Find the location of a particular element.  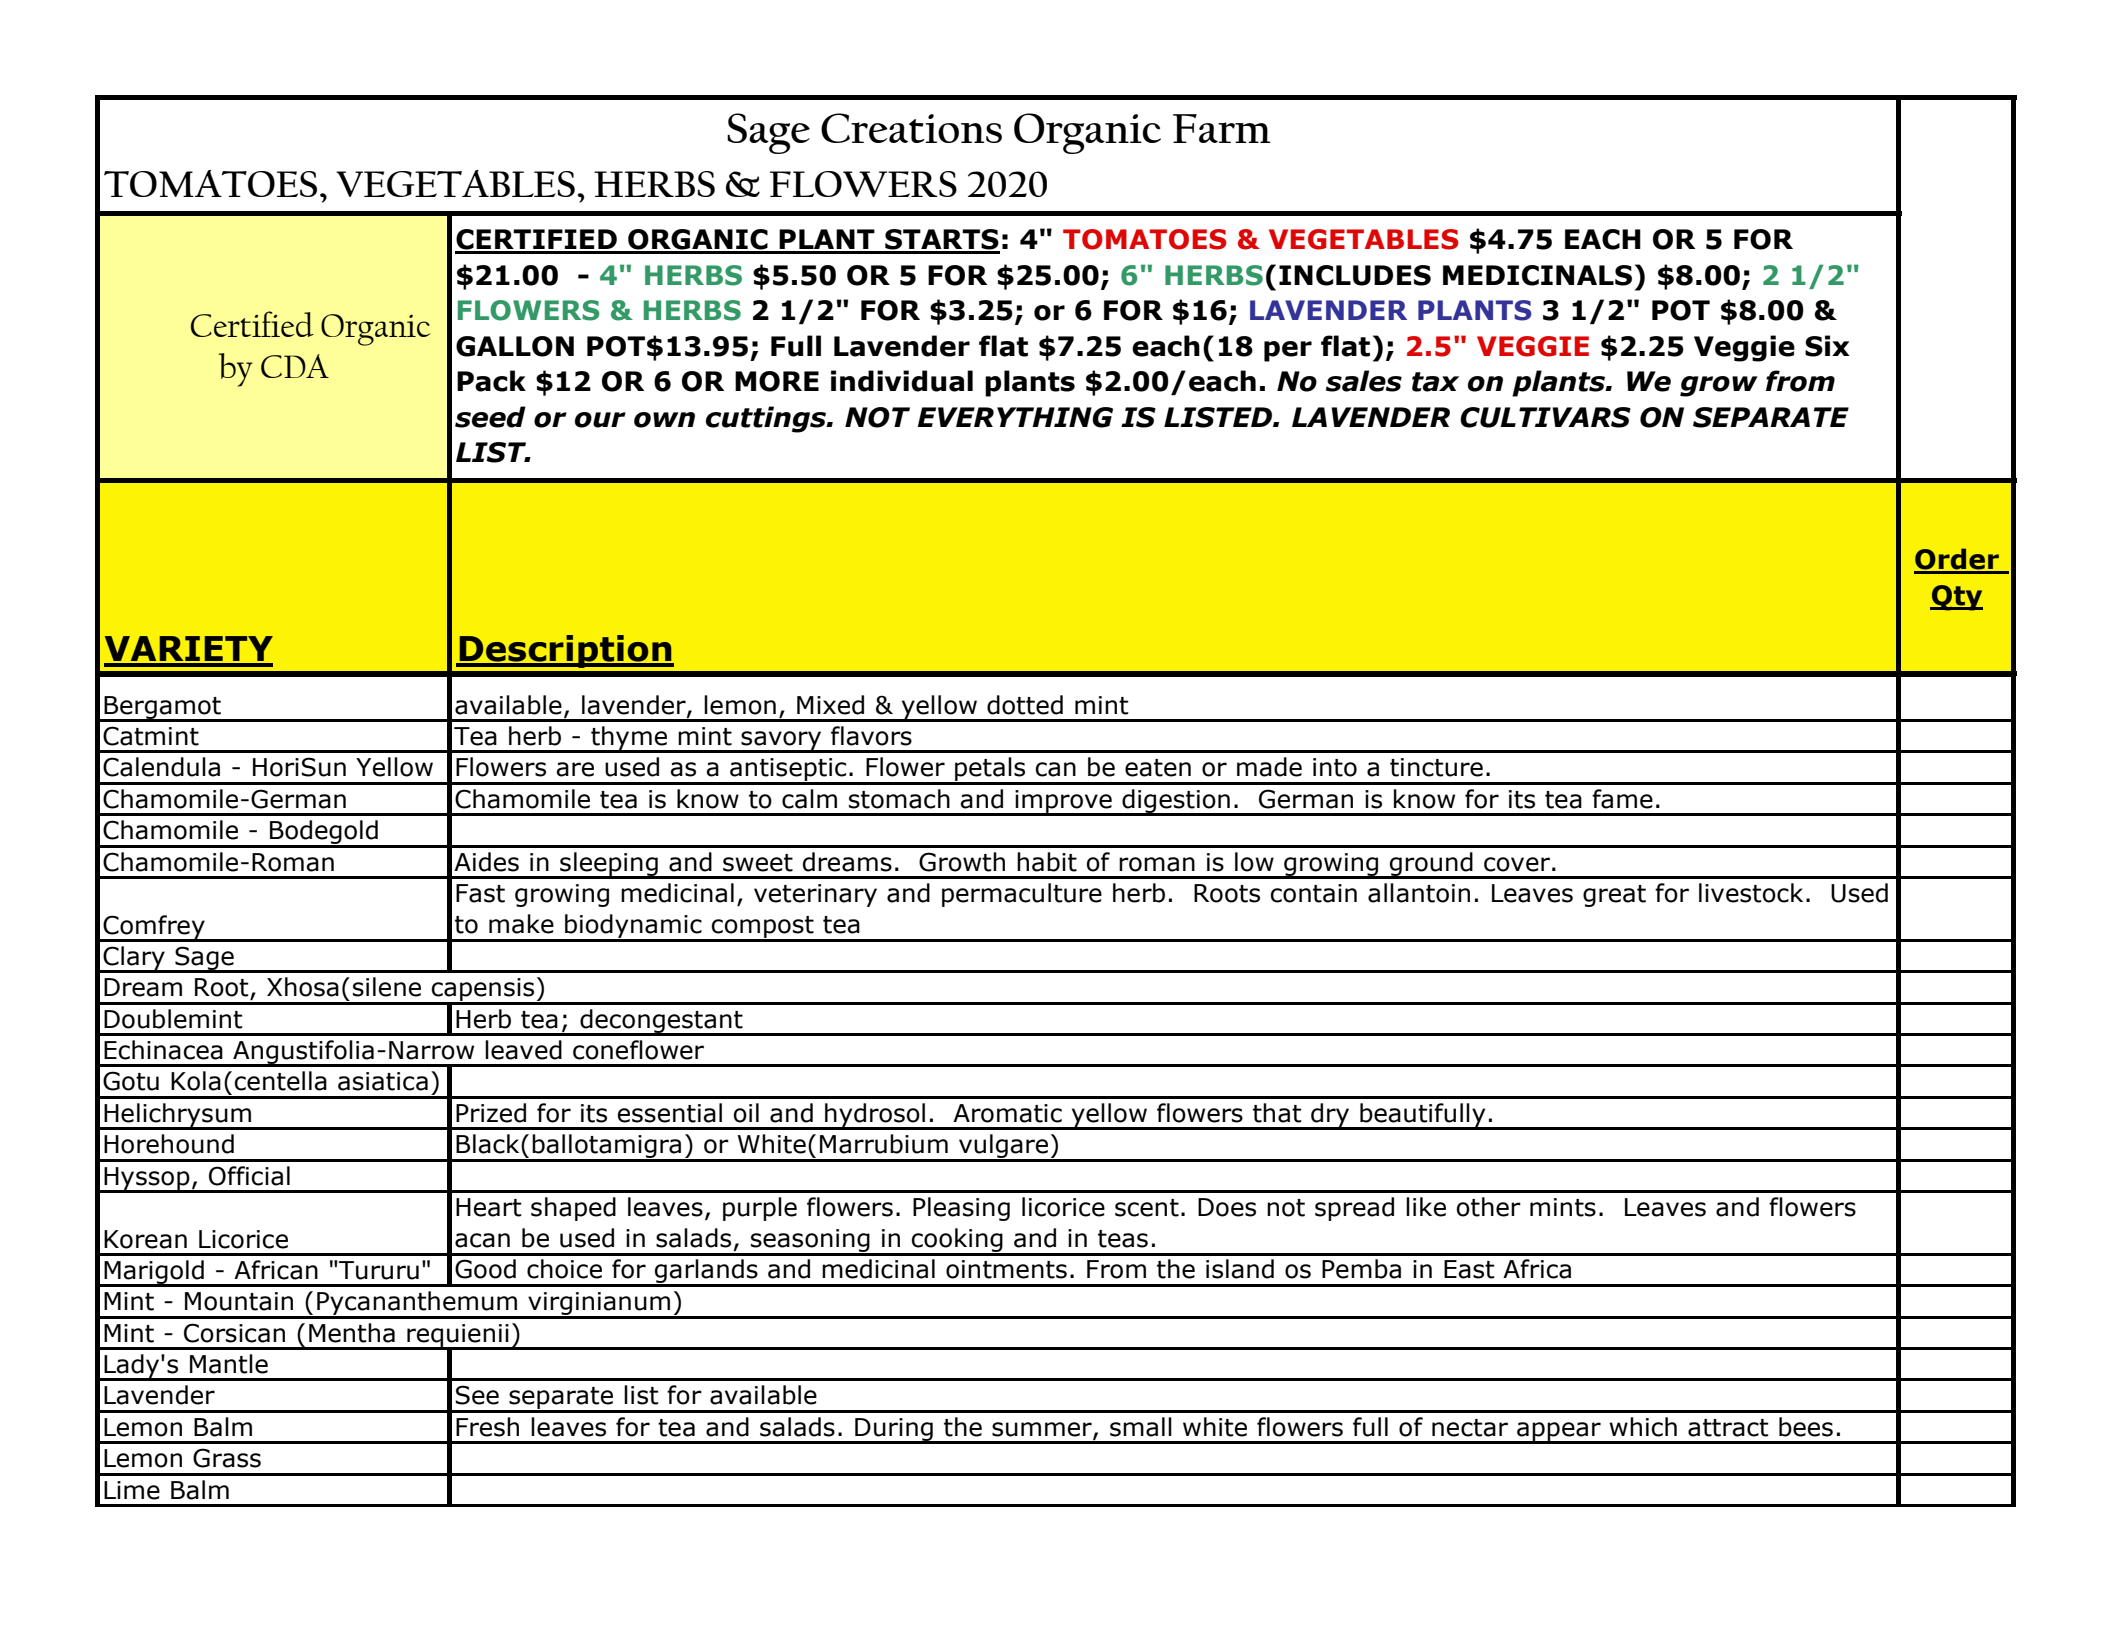

Grass is located at coordinates (227, 1458).
